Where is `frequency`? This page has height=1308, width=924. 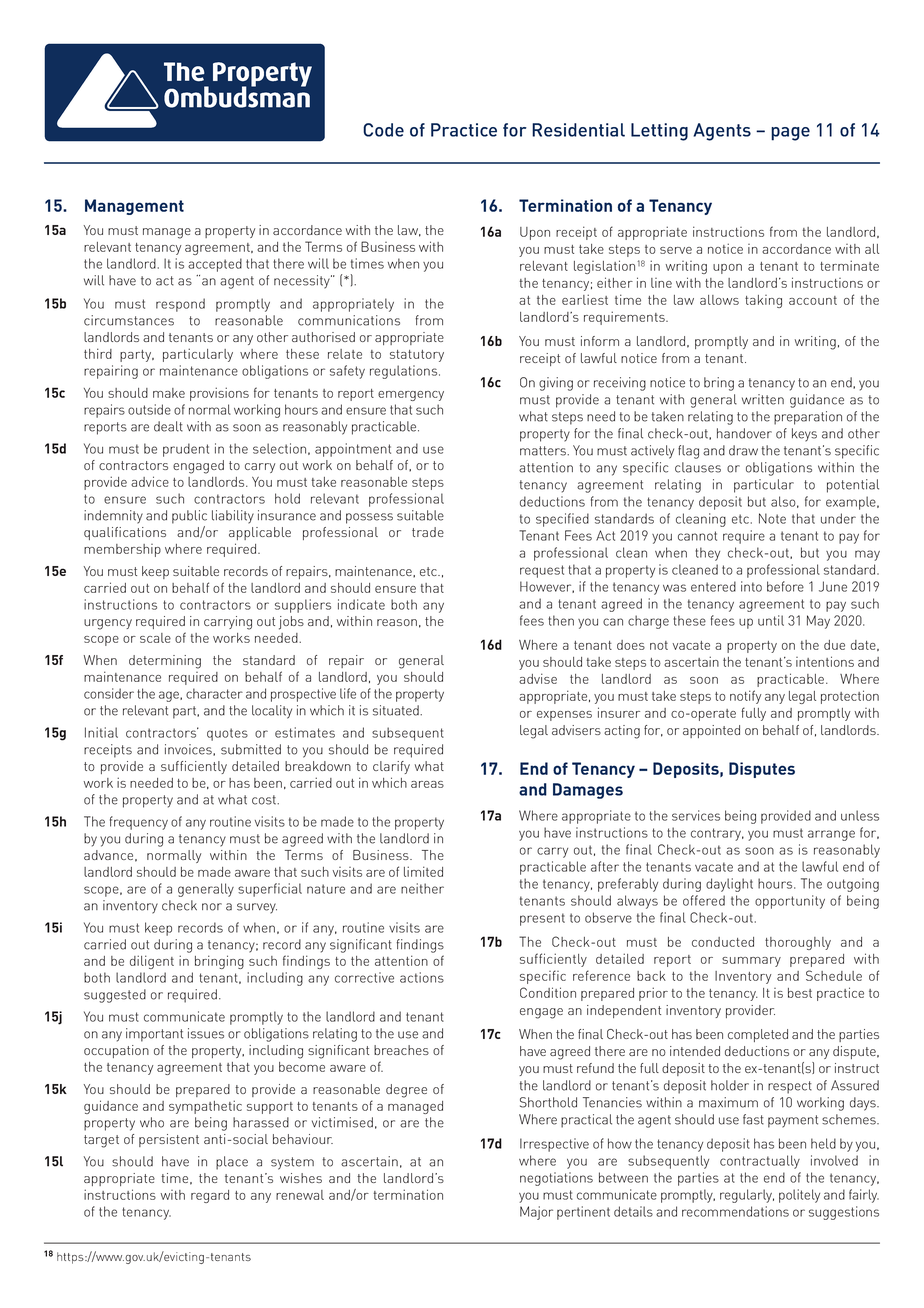 frequency is located at coordinates (139, 823).
